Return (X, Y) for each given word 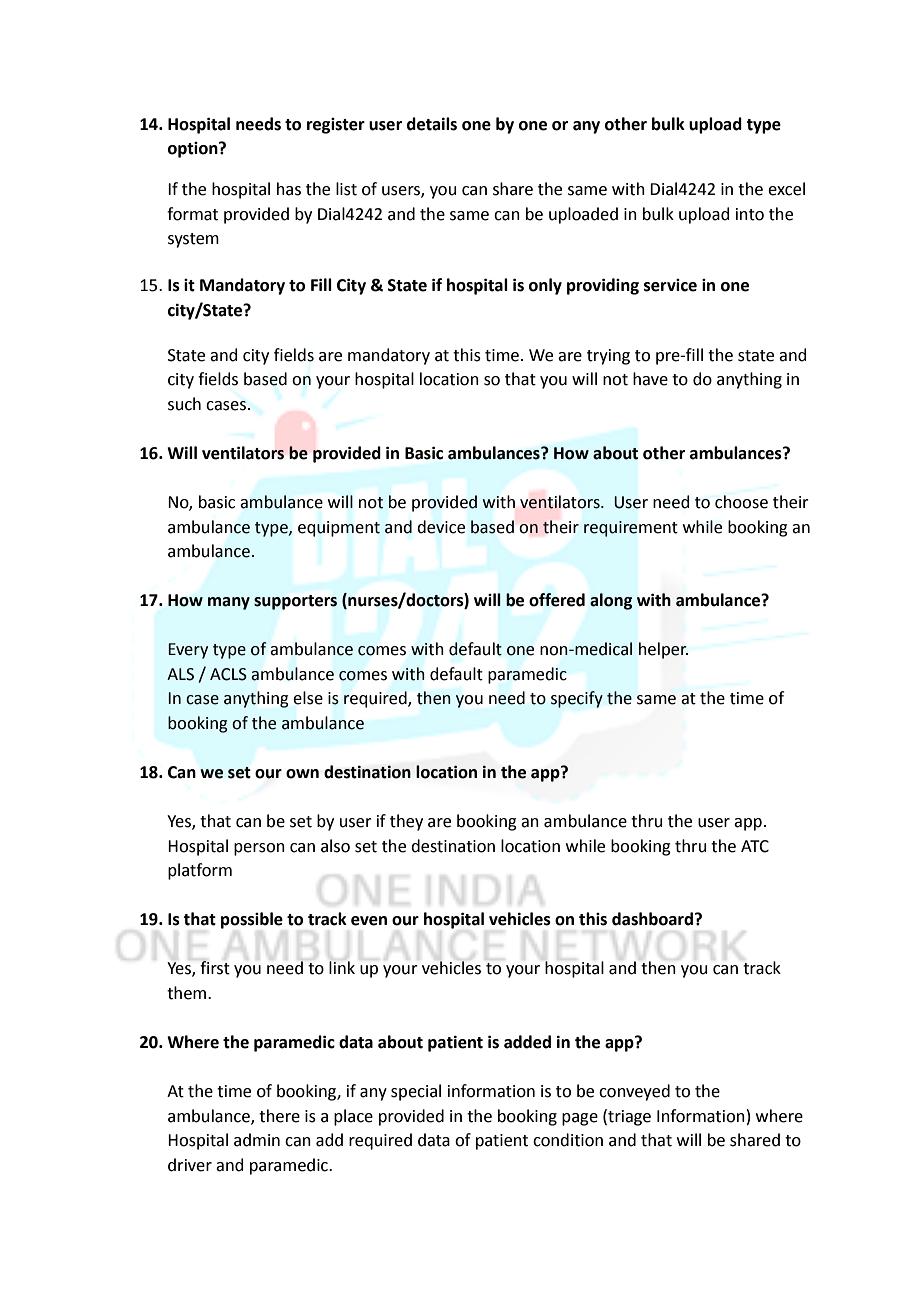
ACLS (228, 674)
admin (257, 1140)
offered (557, 600)
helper (663, 650)
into (750, 214)
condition (568, 1140)
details (432, 124)
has (289, 189)
